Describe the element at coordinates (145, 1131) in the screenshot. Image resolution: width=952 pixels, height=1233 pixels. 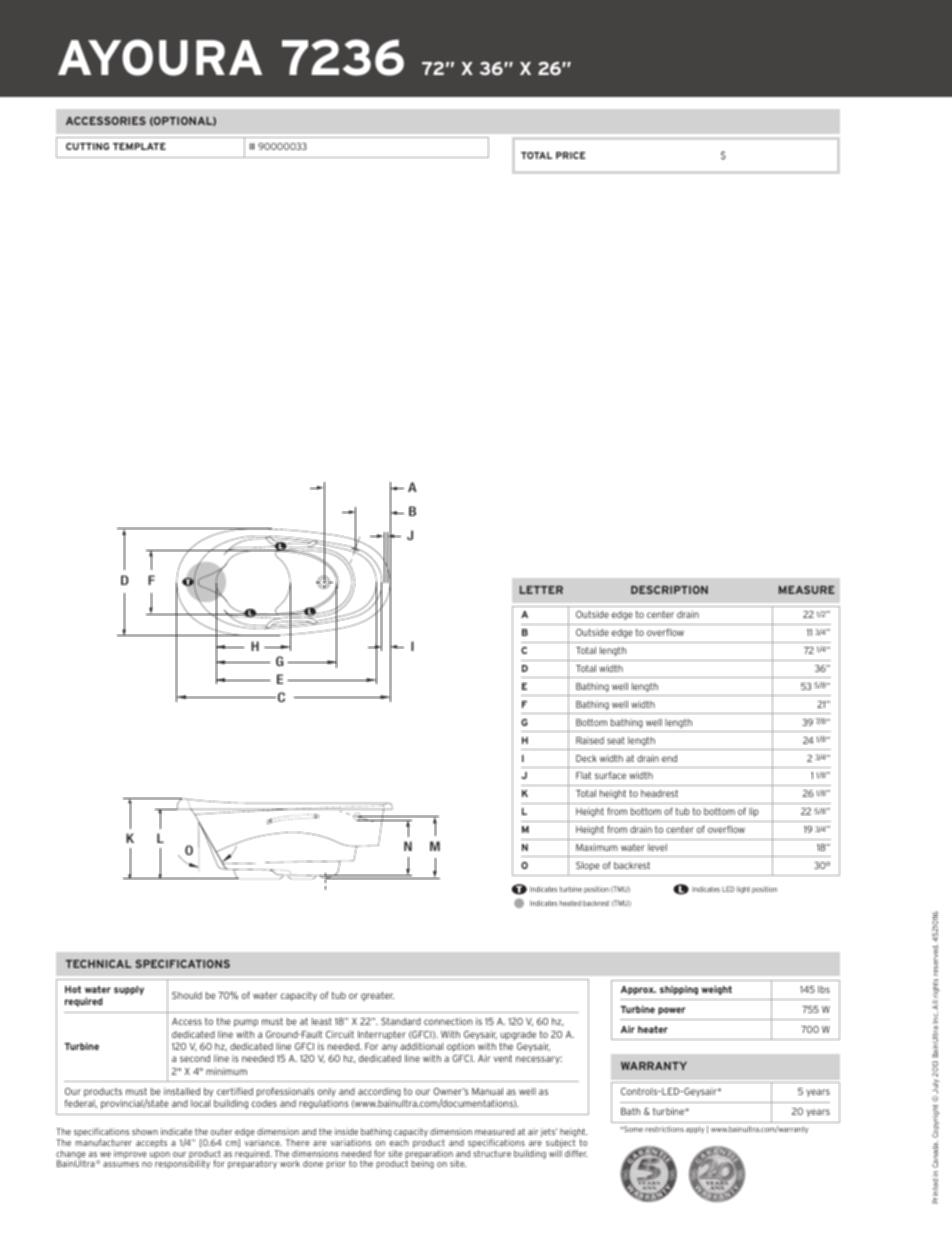
I see `shown` at that location.
